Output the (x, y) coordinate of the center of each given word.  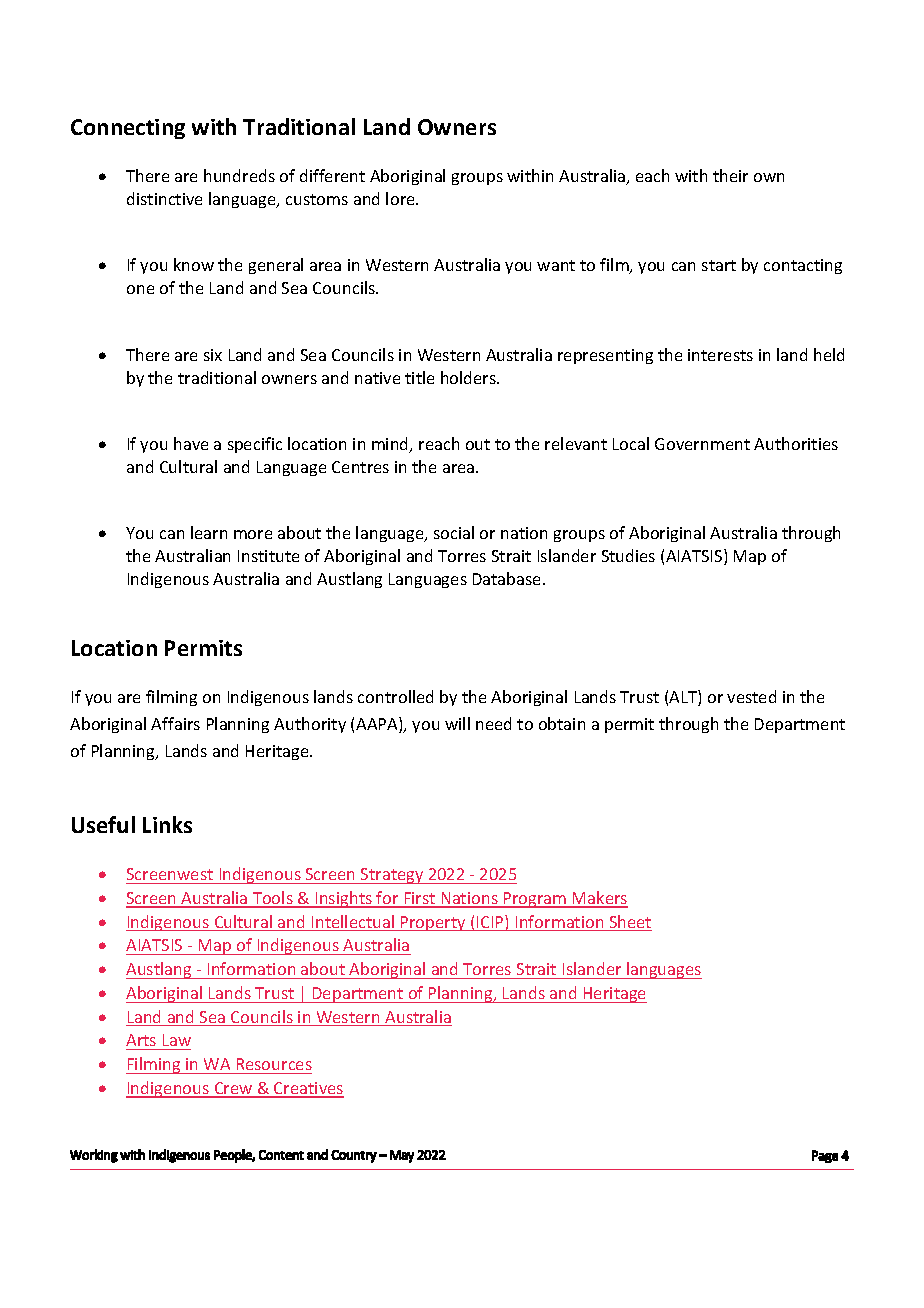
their (730, 175)
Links (167, 824)
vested (751, 696)
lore (401, 198)
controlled (395, 696)
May (402, 1156)
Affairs (175, 723)
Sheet (629, 923)
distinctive (164, 198)
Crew (233, 1089)
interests (720, 355)
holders (469, 377)
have (191, 443)
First (420, 899)
